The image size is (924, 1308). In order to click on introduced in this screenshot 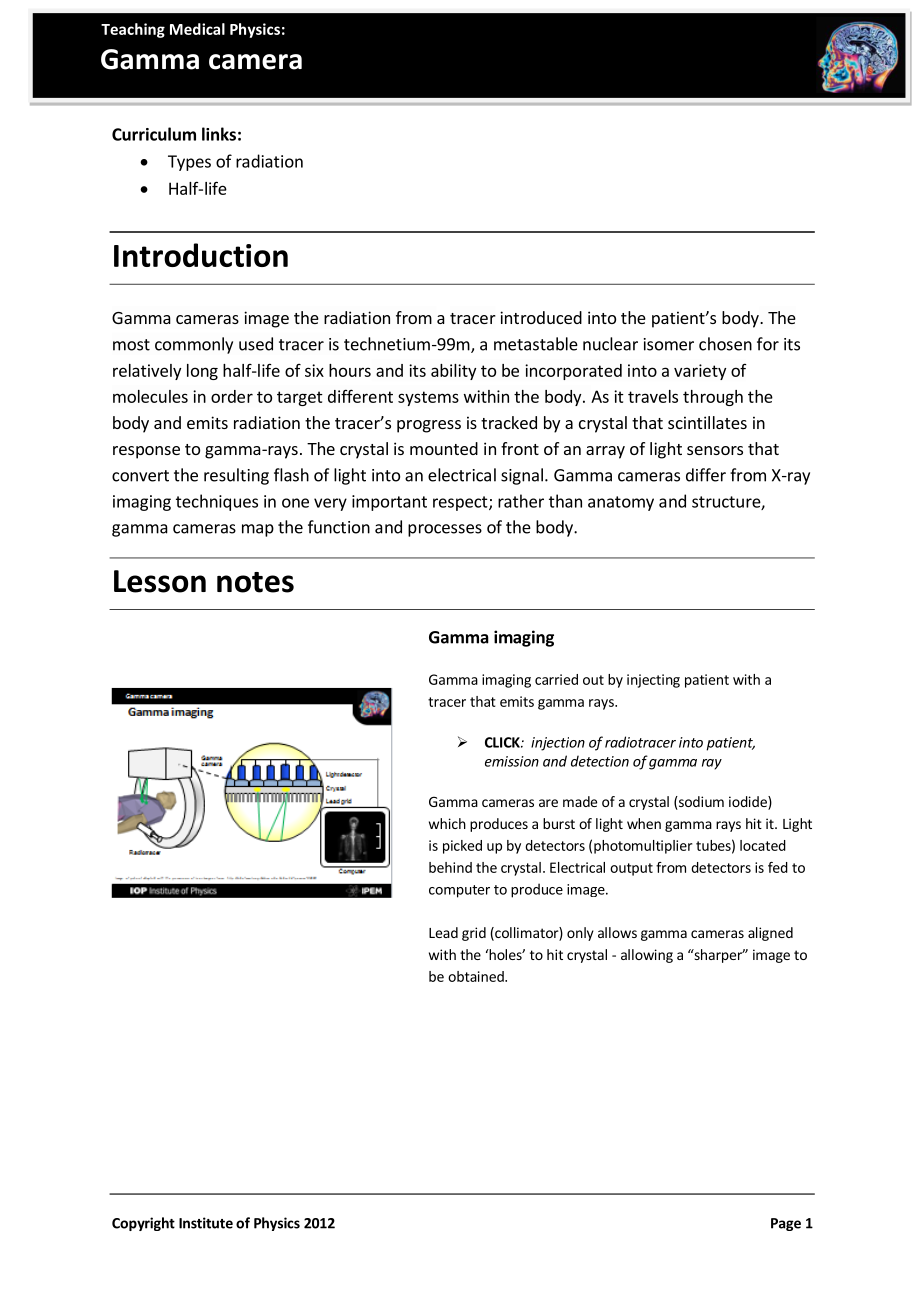, I will do `click(541, 317)`.
